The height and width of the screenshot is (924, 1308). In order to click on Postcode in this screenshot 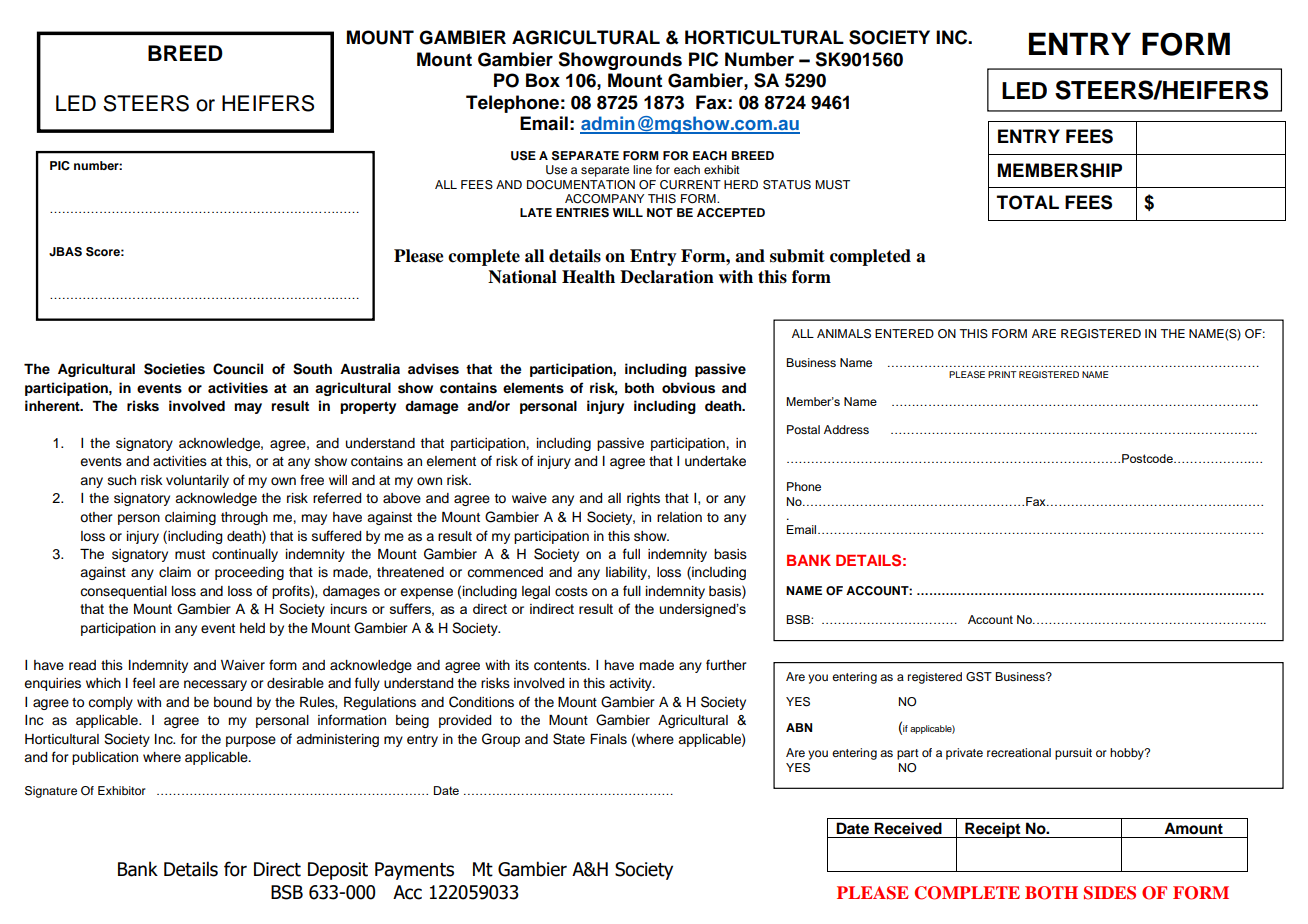, I will do `click(1148, 458)`.
